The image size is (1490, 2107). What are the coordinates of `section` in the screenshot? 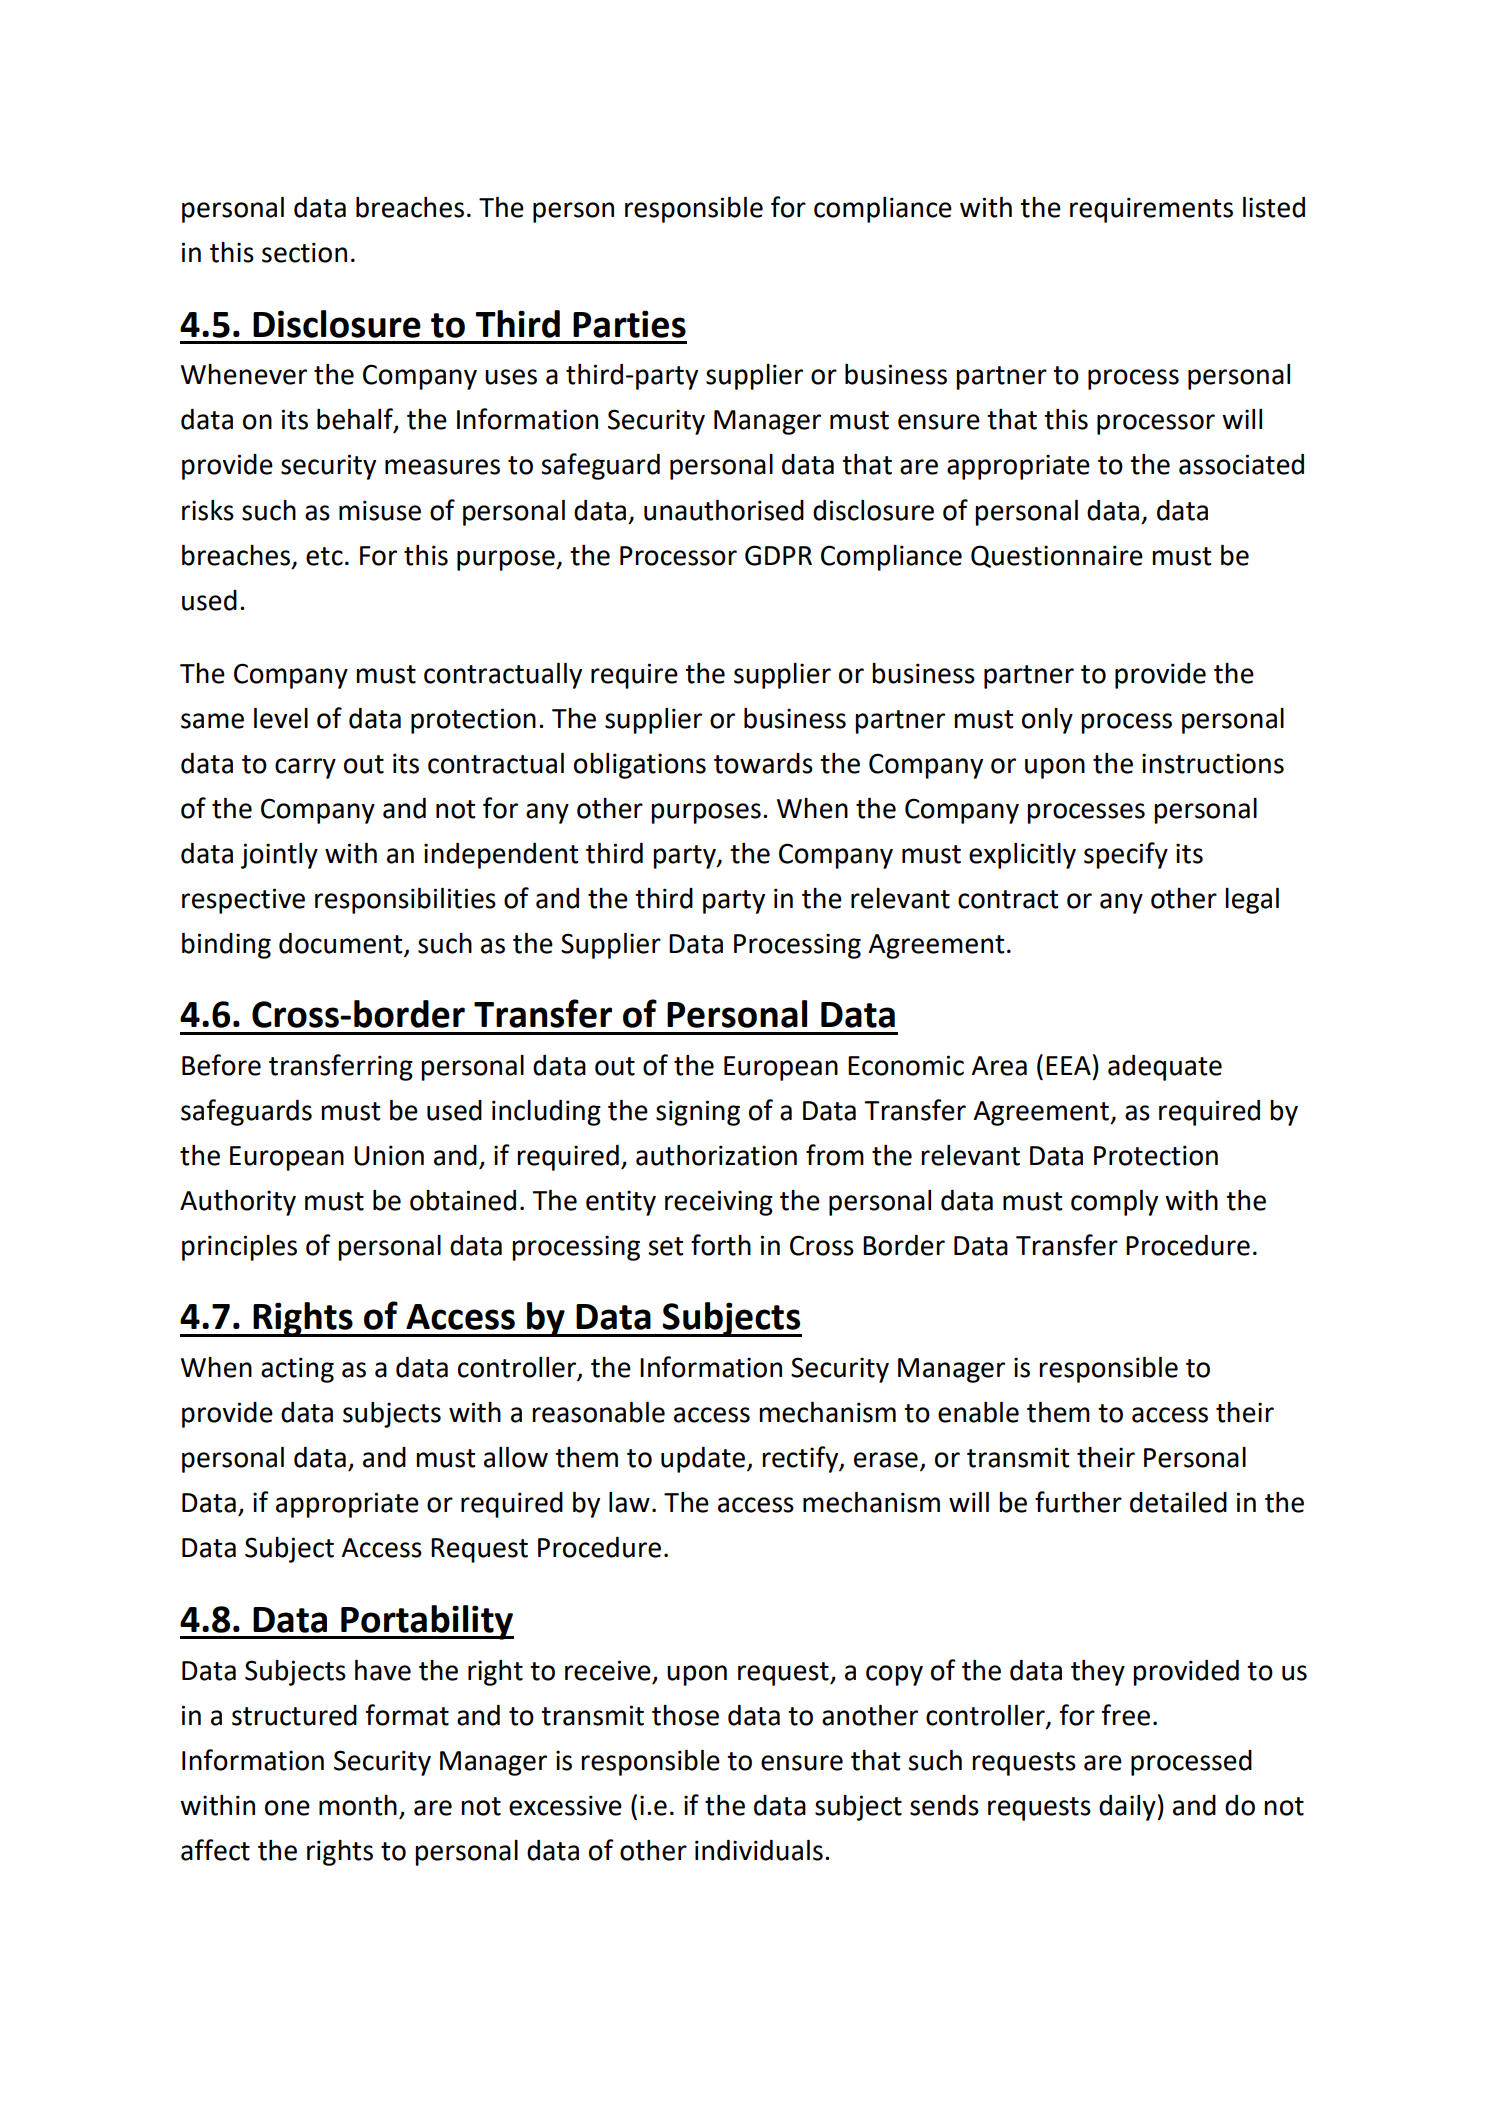 It's located at (304, 252).
